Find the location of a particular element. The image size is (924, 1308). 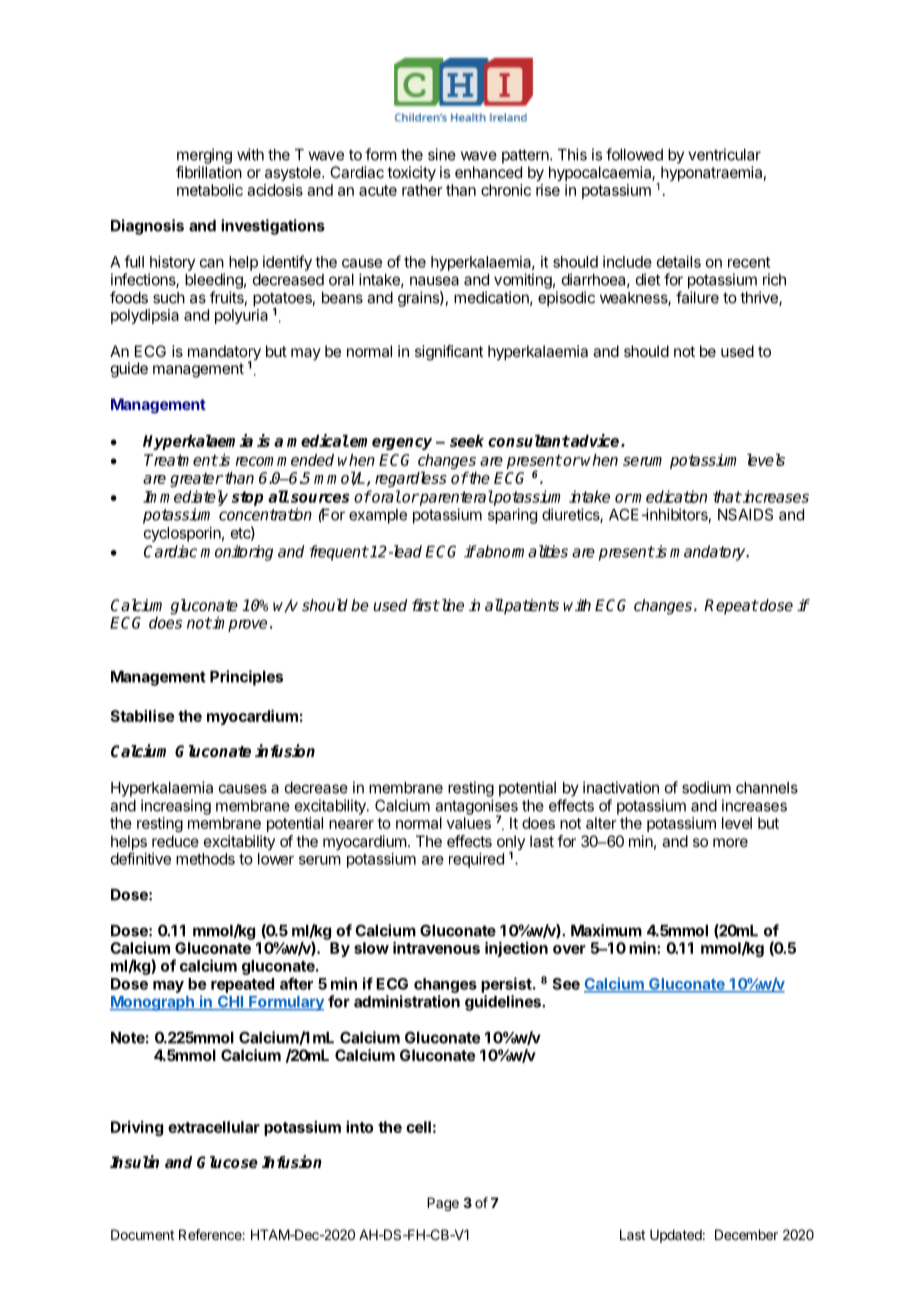

more is located at coordinates (730, 842).
